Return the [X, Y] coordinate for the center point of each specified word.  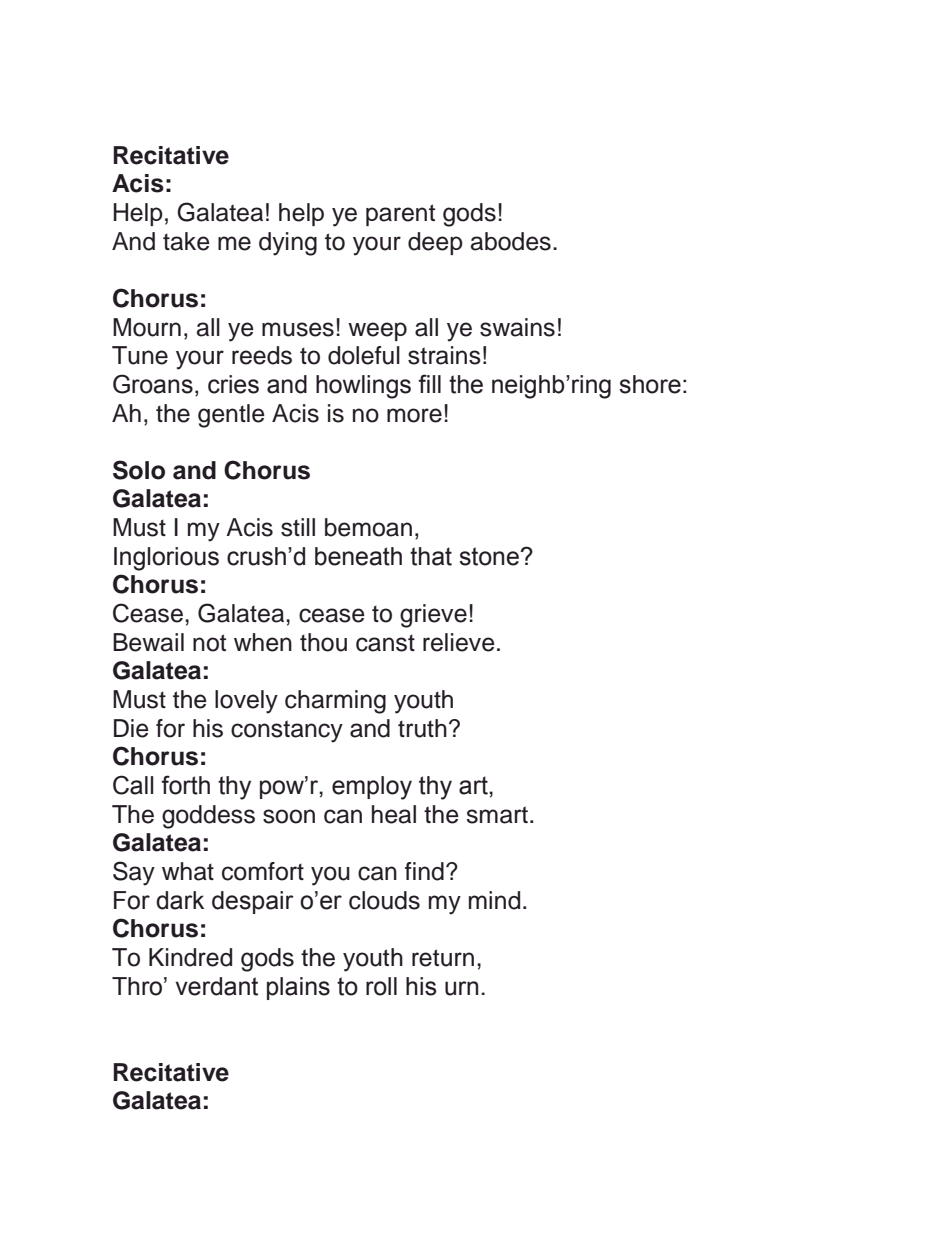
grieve [433, 616]
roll [381, 986]
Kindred [190, 957]
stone [490, 556]
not [209, 643]
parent [400, 215]
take [186, 241]
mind [494, 900]
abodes [511, 241]
